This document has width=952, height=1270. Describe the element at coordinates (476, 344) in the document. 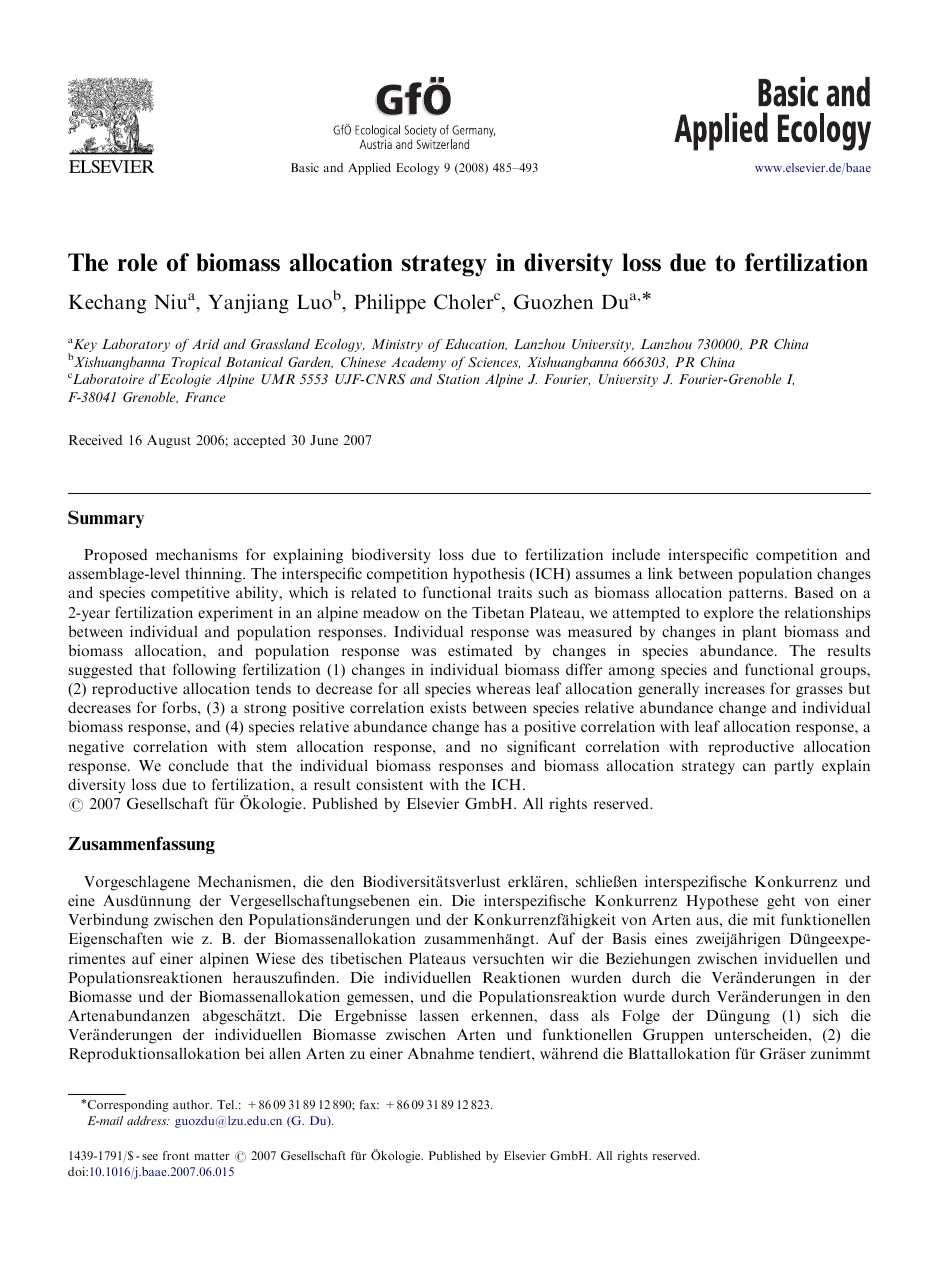

I see `Education` at that location.
